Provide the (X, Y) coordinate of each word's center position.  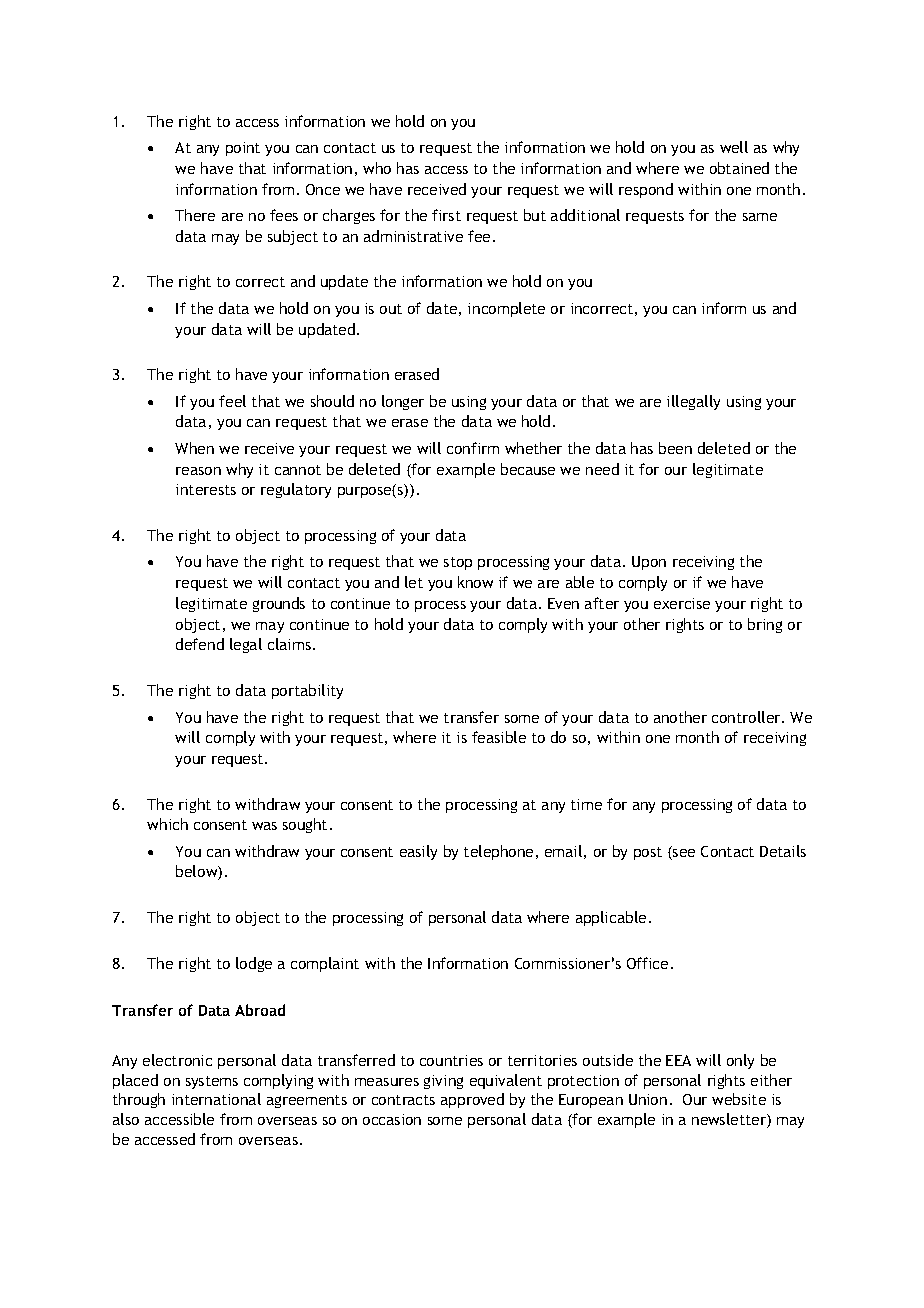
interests (206, 489)
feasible (499, 737)
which (167, 824)
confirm (473, 448)
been (675, 448)
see (683, 854)
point (243, 149)
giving (443, 1082)
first (446, 215)
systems (212, 1082)
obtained (739, 168)
